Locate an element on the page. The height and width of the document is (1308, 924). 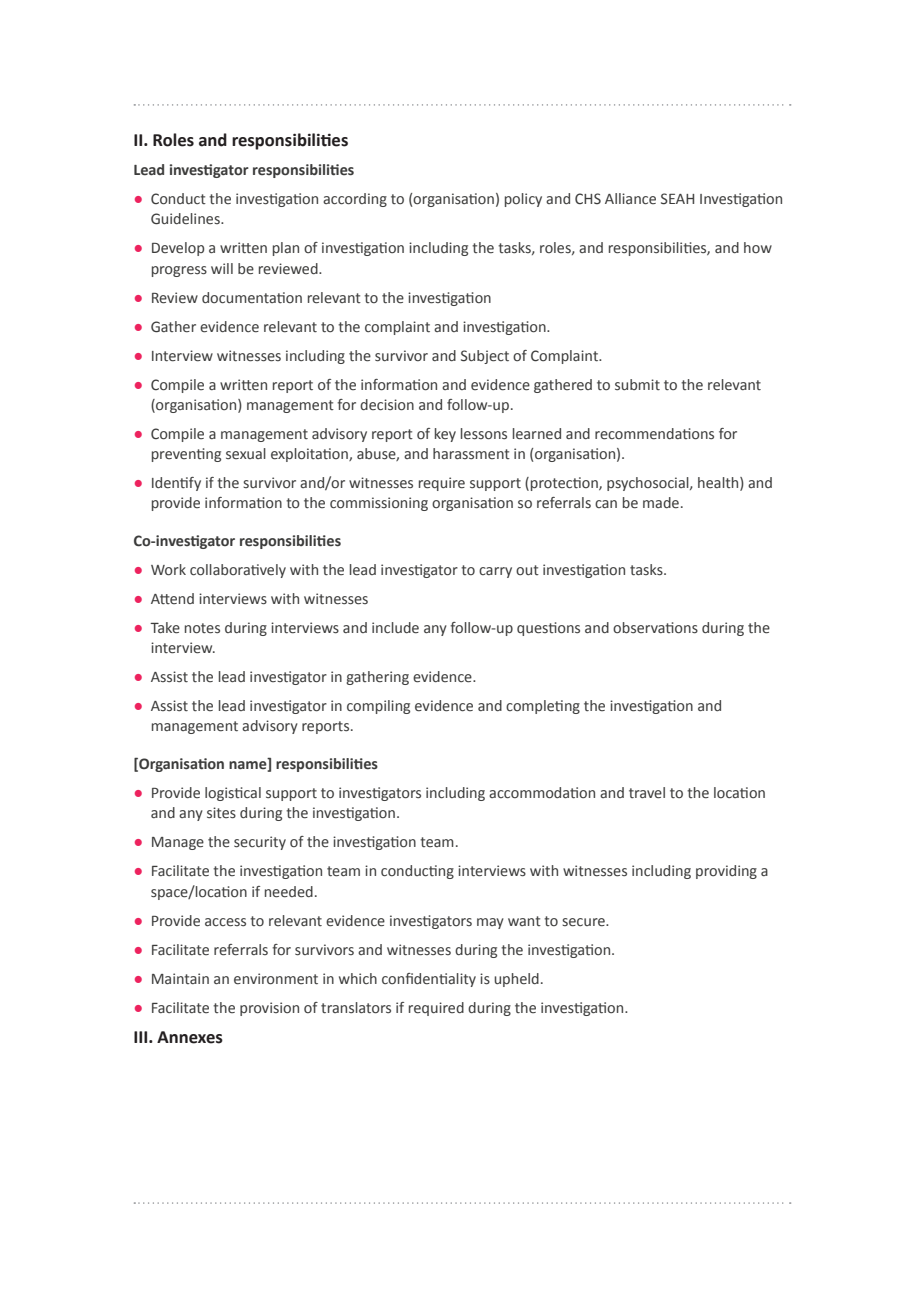
confidentiality is located at coordinates (429, 980).
